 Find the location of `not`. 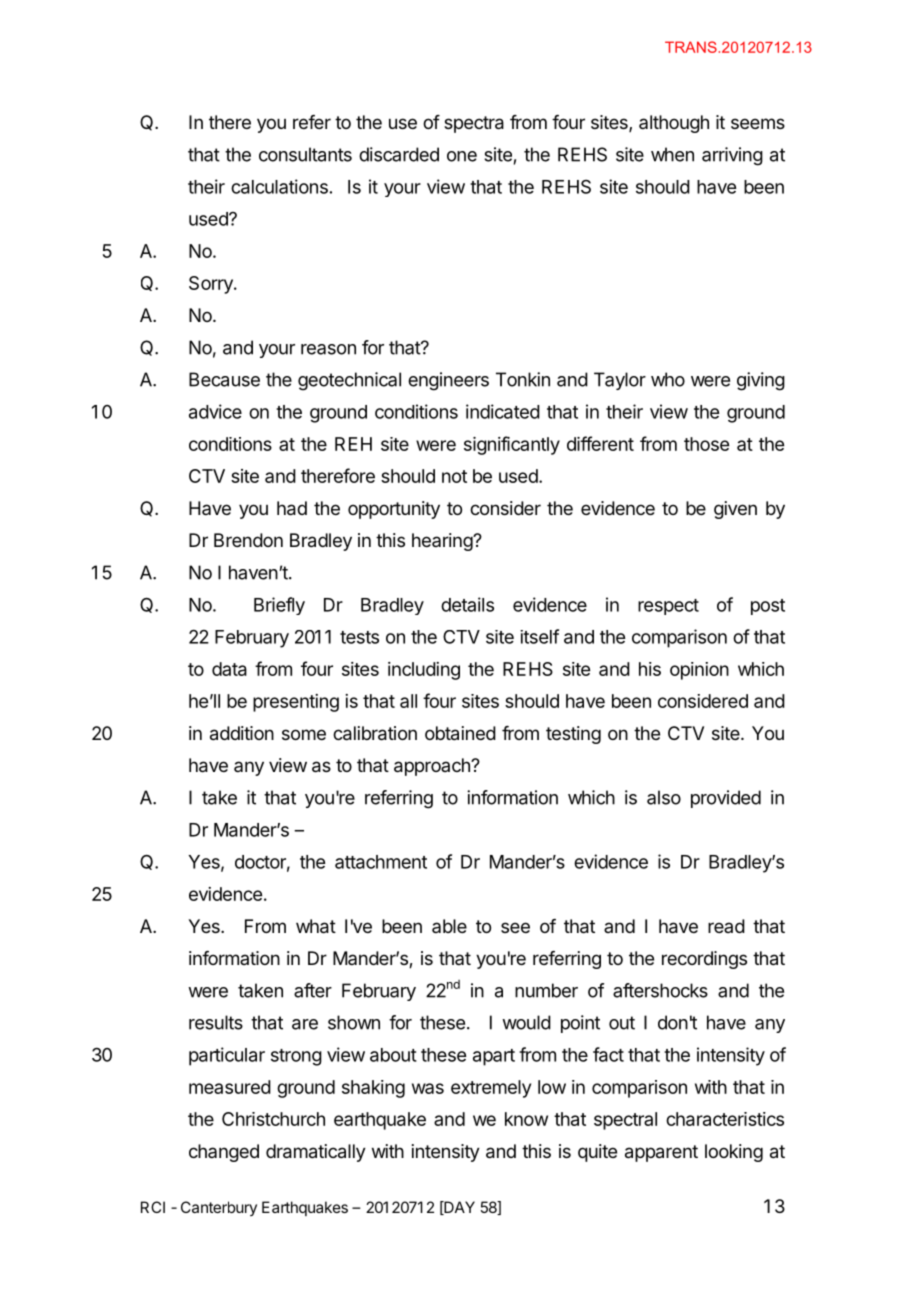

not is located at coordinates (454, 476).
